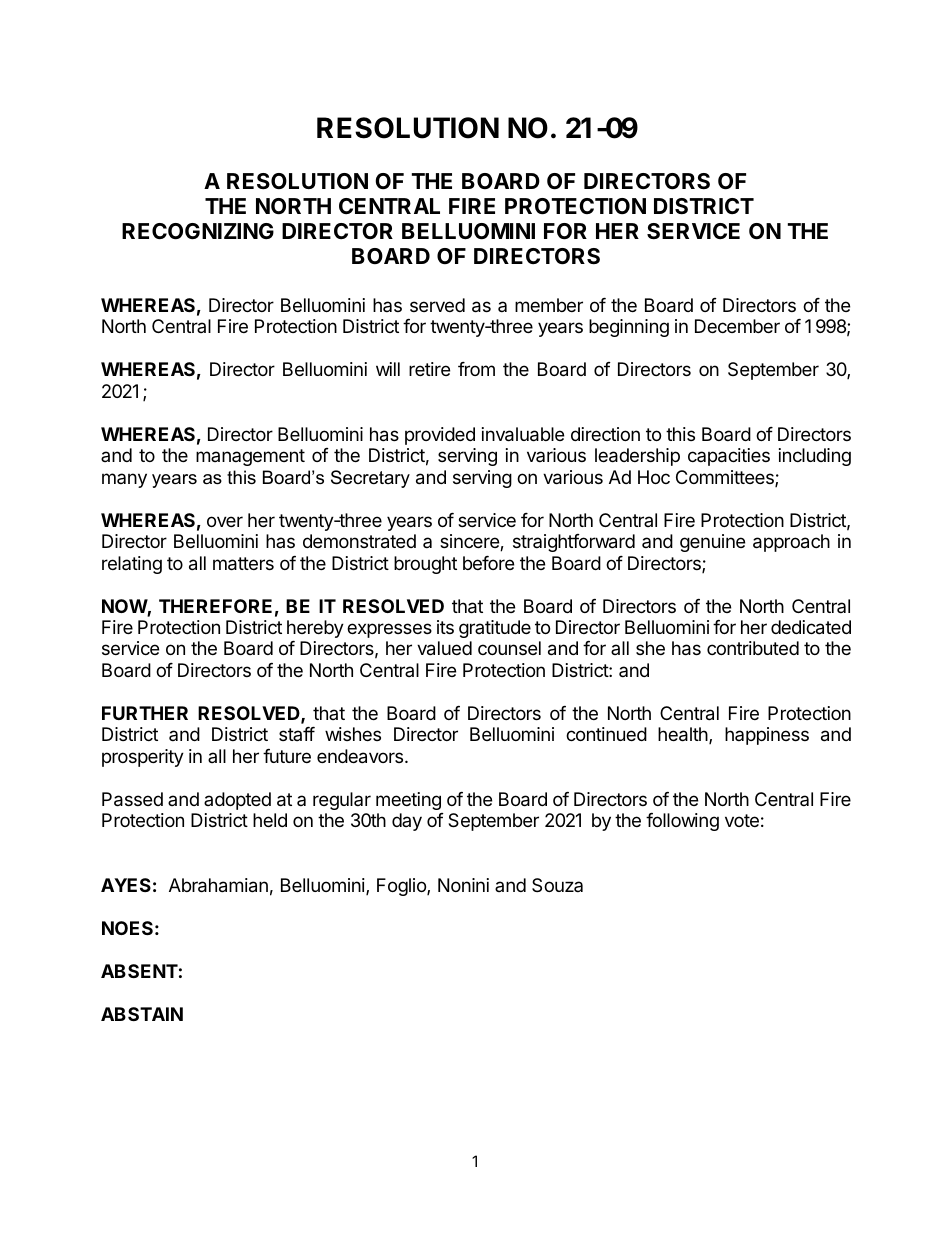 The width and height of the screenshot is (952, 1233). What do you see at coordinates (198, 231) in the screenshot?
I see `RECOGNIZING` at bounding box center [198, 231].
